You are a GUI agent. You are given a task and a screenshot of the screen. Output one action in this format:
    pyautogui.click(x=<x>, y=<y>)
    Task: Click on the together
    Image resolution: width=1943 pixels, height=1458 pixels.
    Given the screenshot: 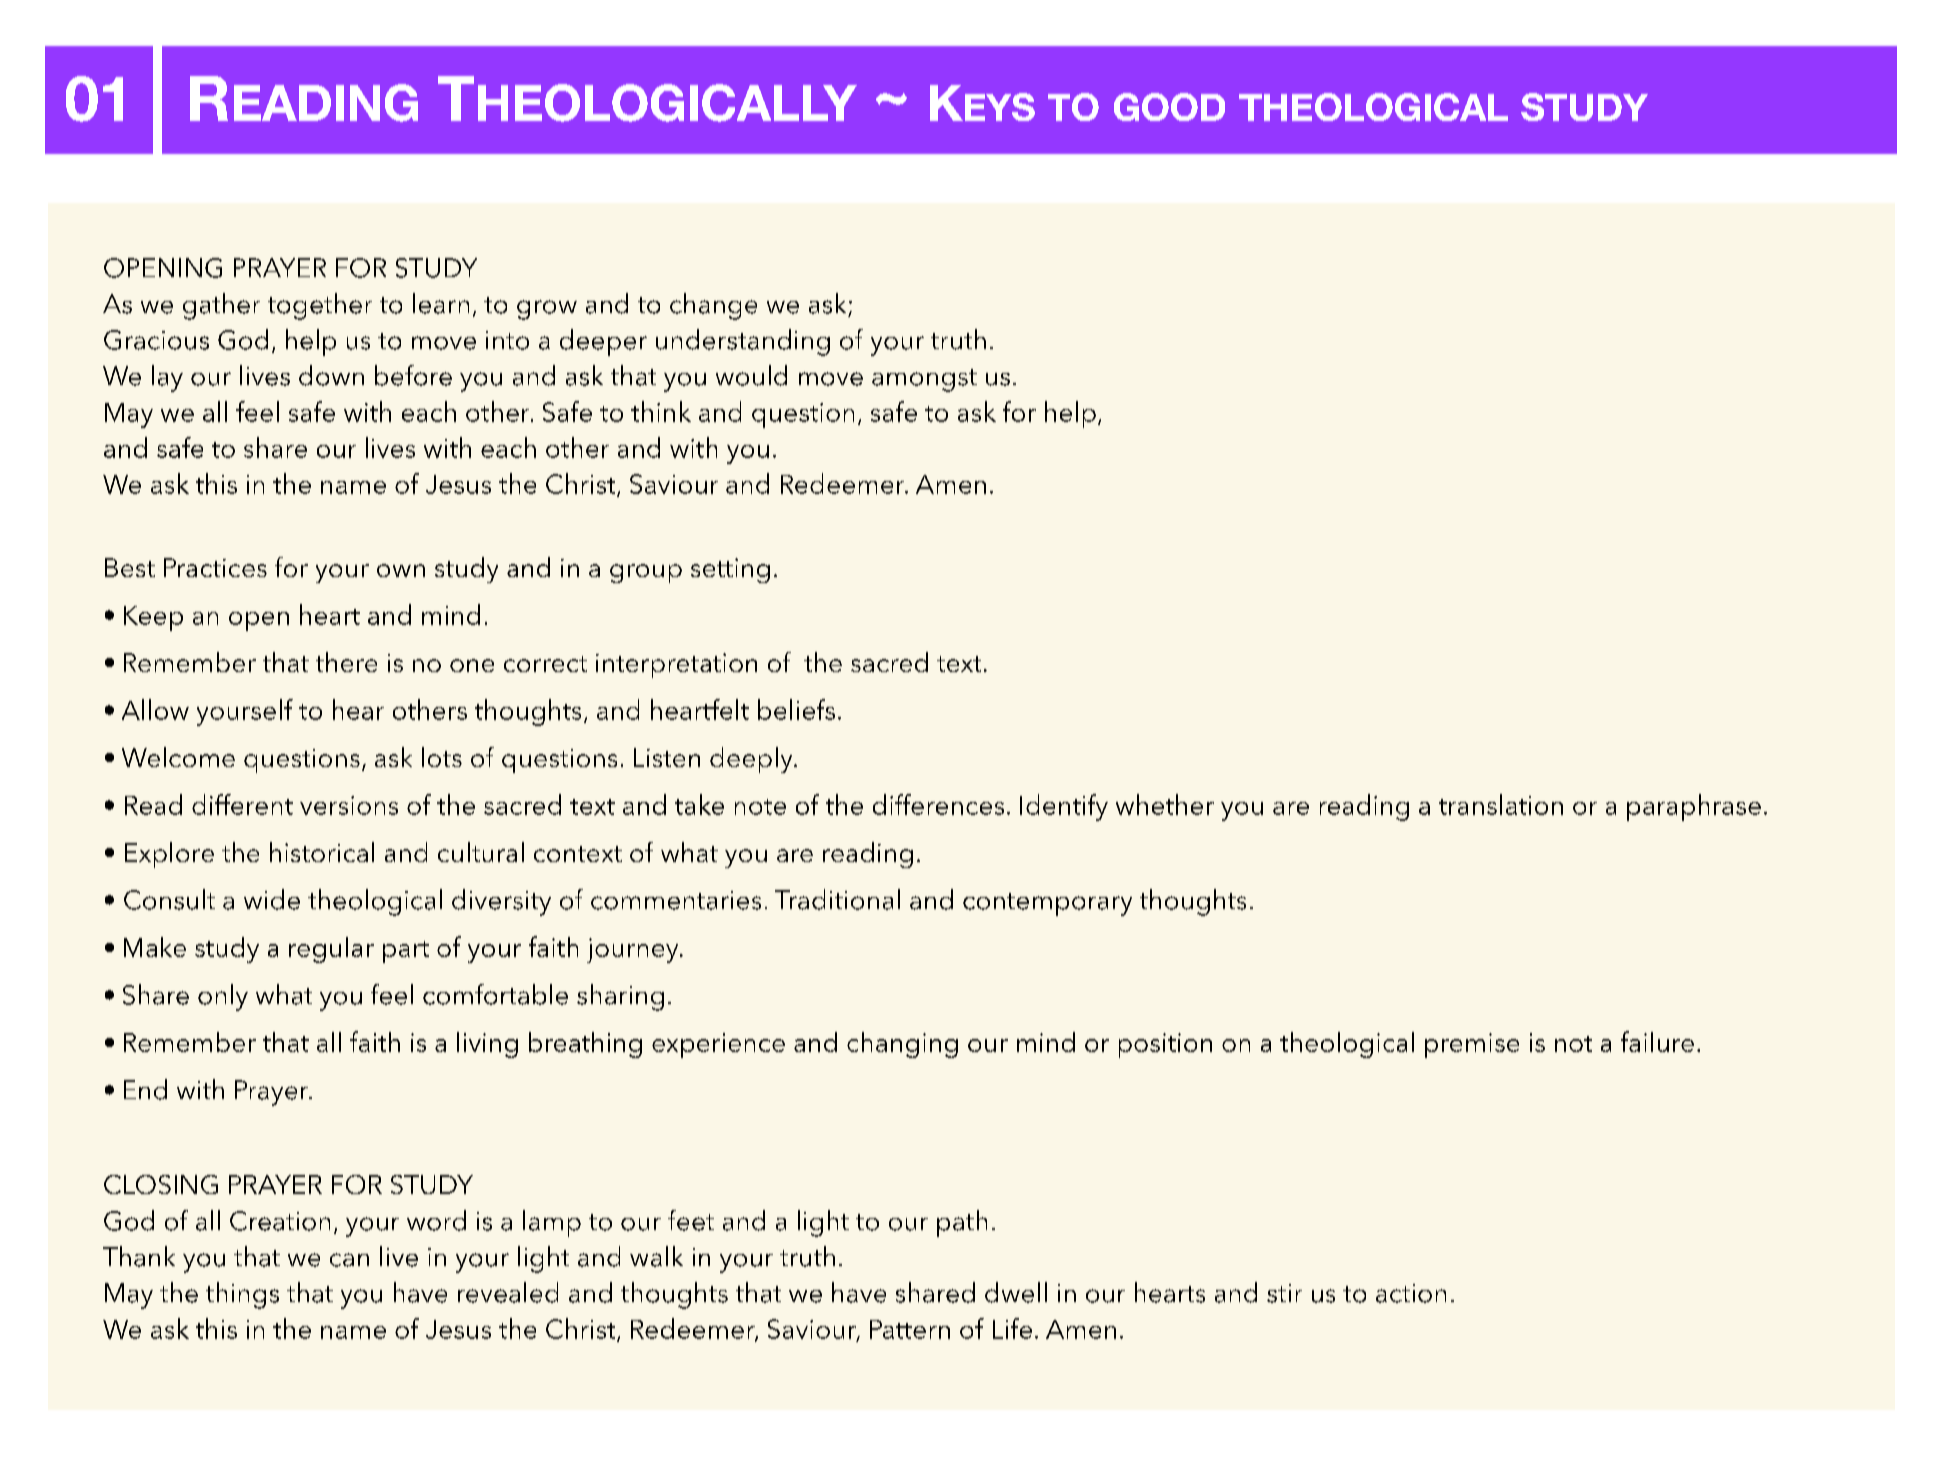 What is the action you would take?
    pyautogui.click(x=320, y=306)
